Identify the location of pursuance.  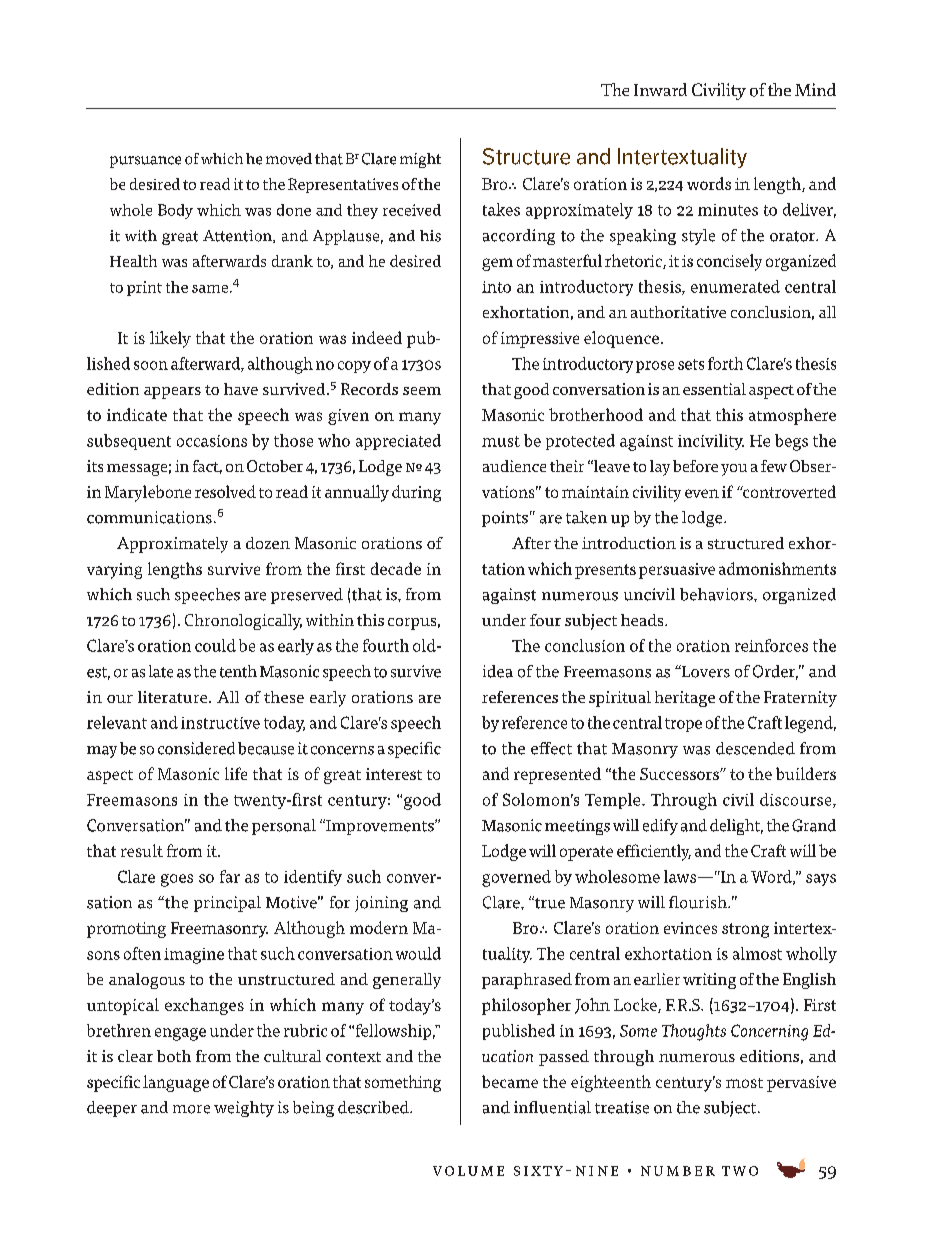
(145, 162).
